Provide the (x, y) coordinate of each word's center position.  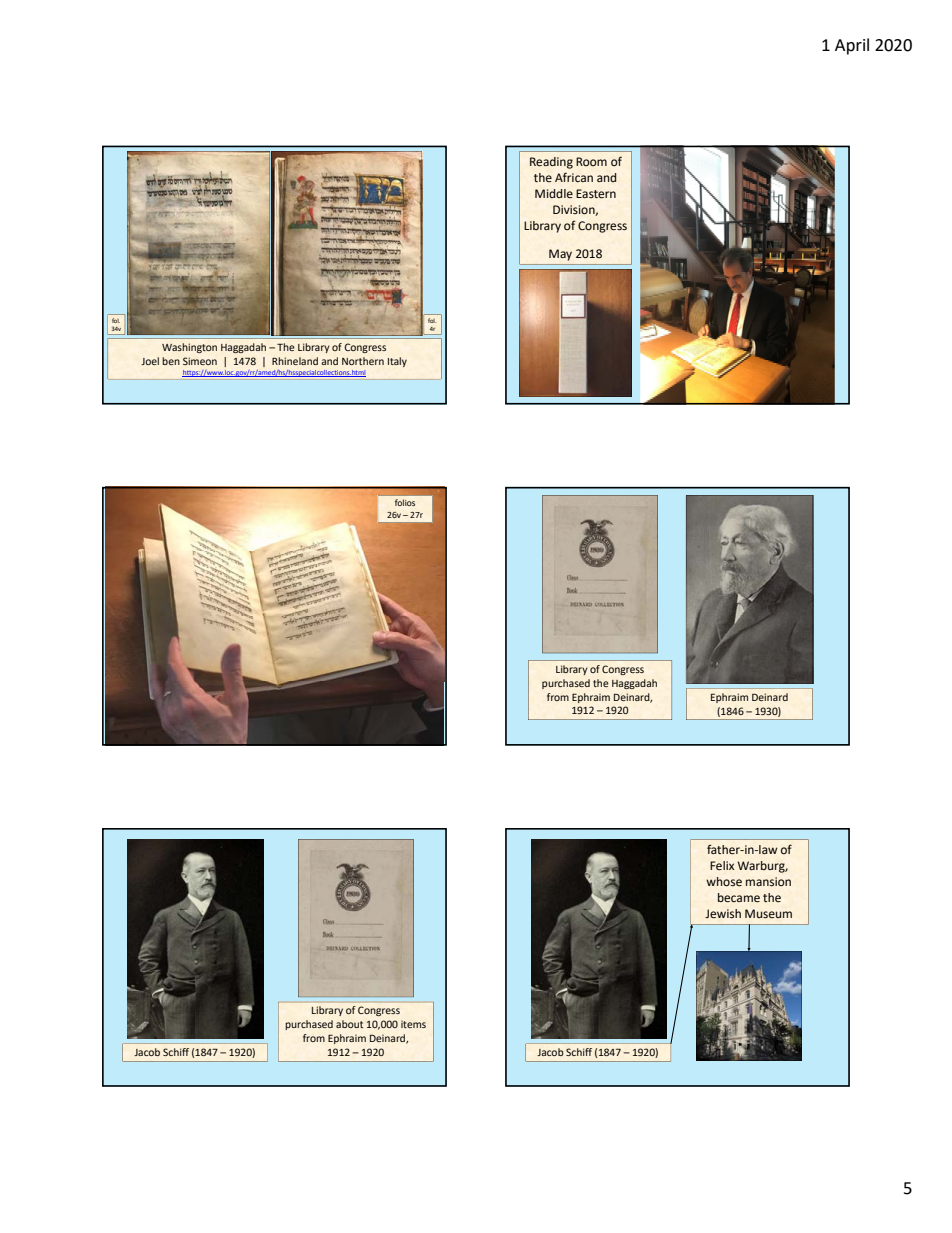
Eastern (596, 194)
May (560, 255)
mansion (768, 881)
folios (405, 502)
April (852, 46)
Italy (397, 362)
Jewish (723, 913)
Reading (551, 163)
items (413, 1024)
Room (591, 161)
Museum (768, 914)
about (349, 1024)
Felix (722, 865)
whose (724, 882)
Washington (189, 348)
